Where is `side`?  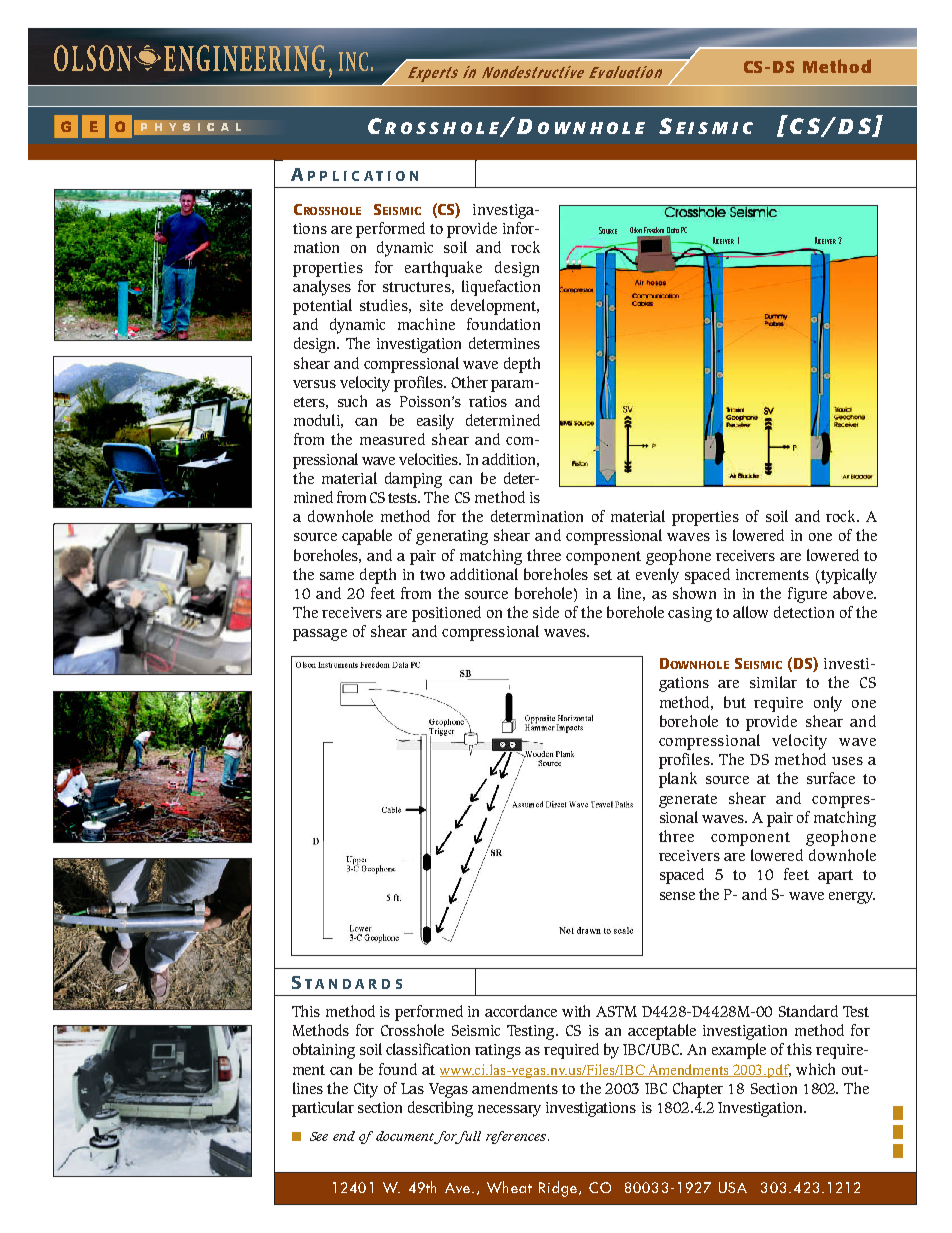 side is located at coordinates (546, 612).
